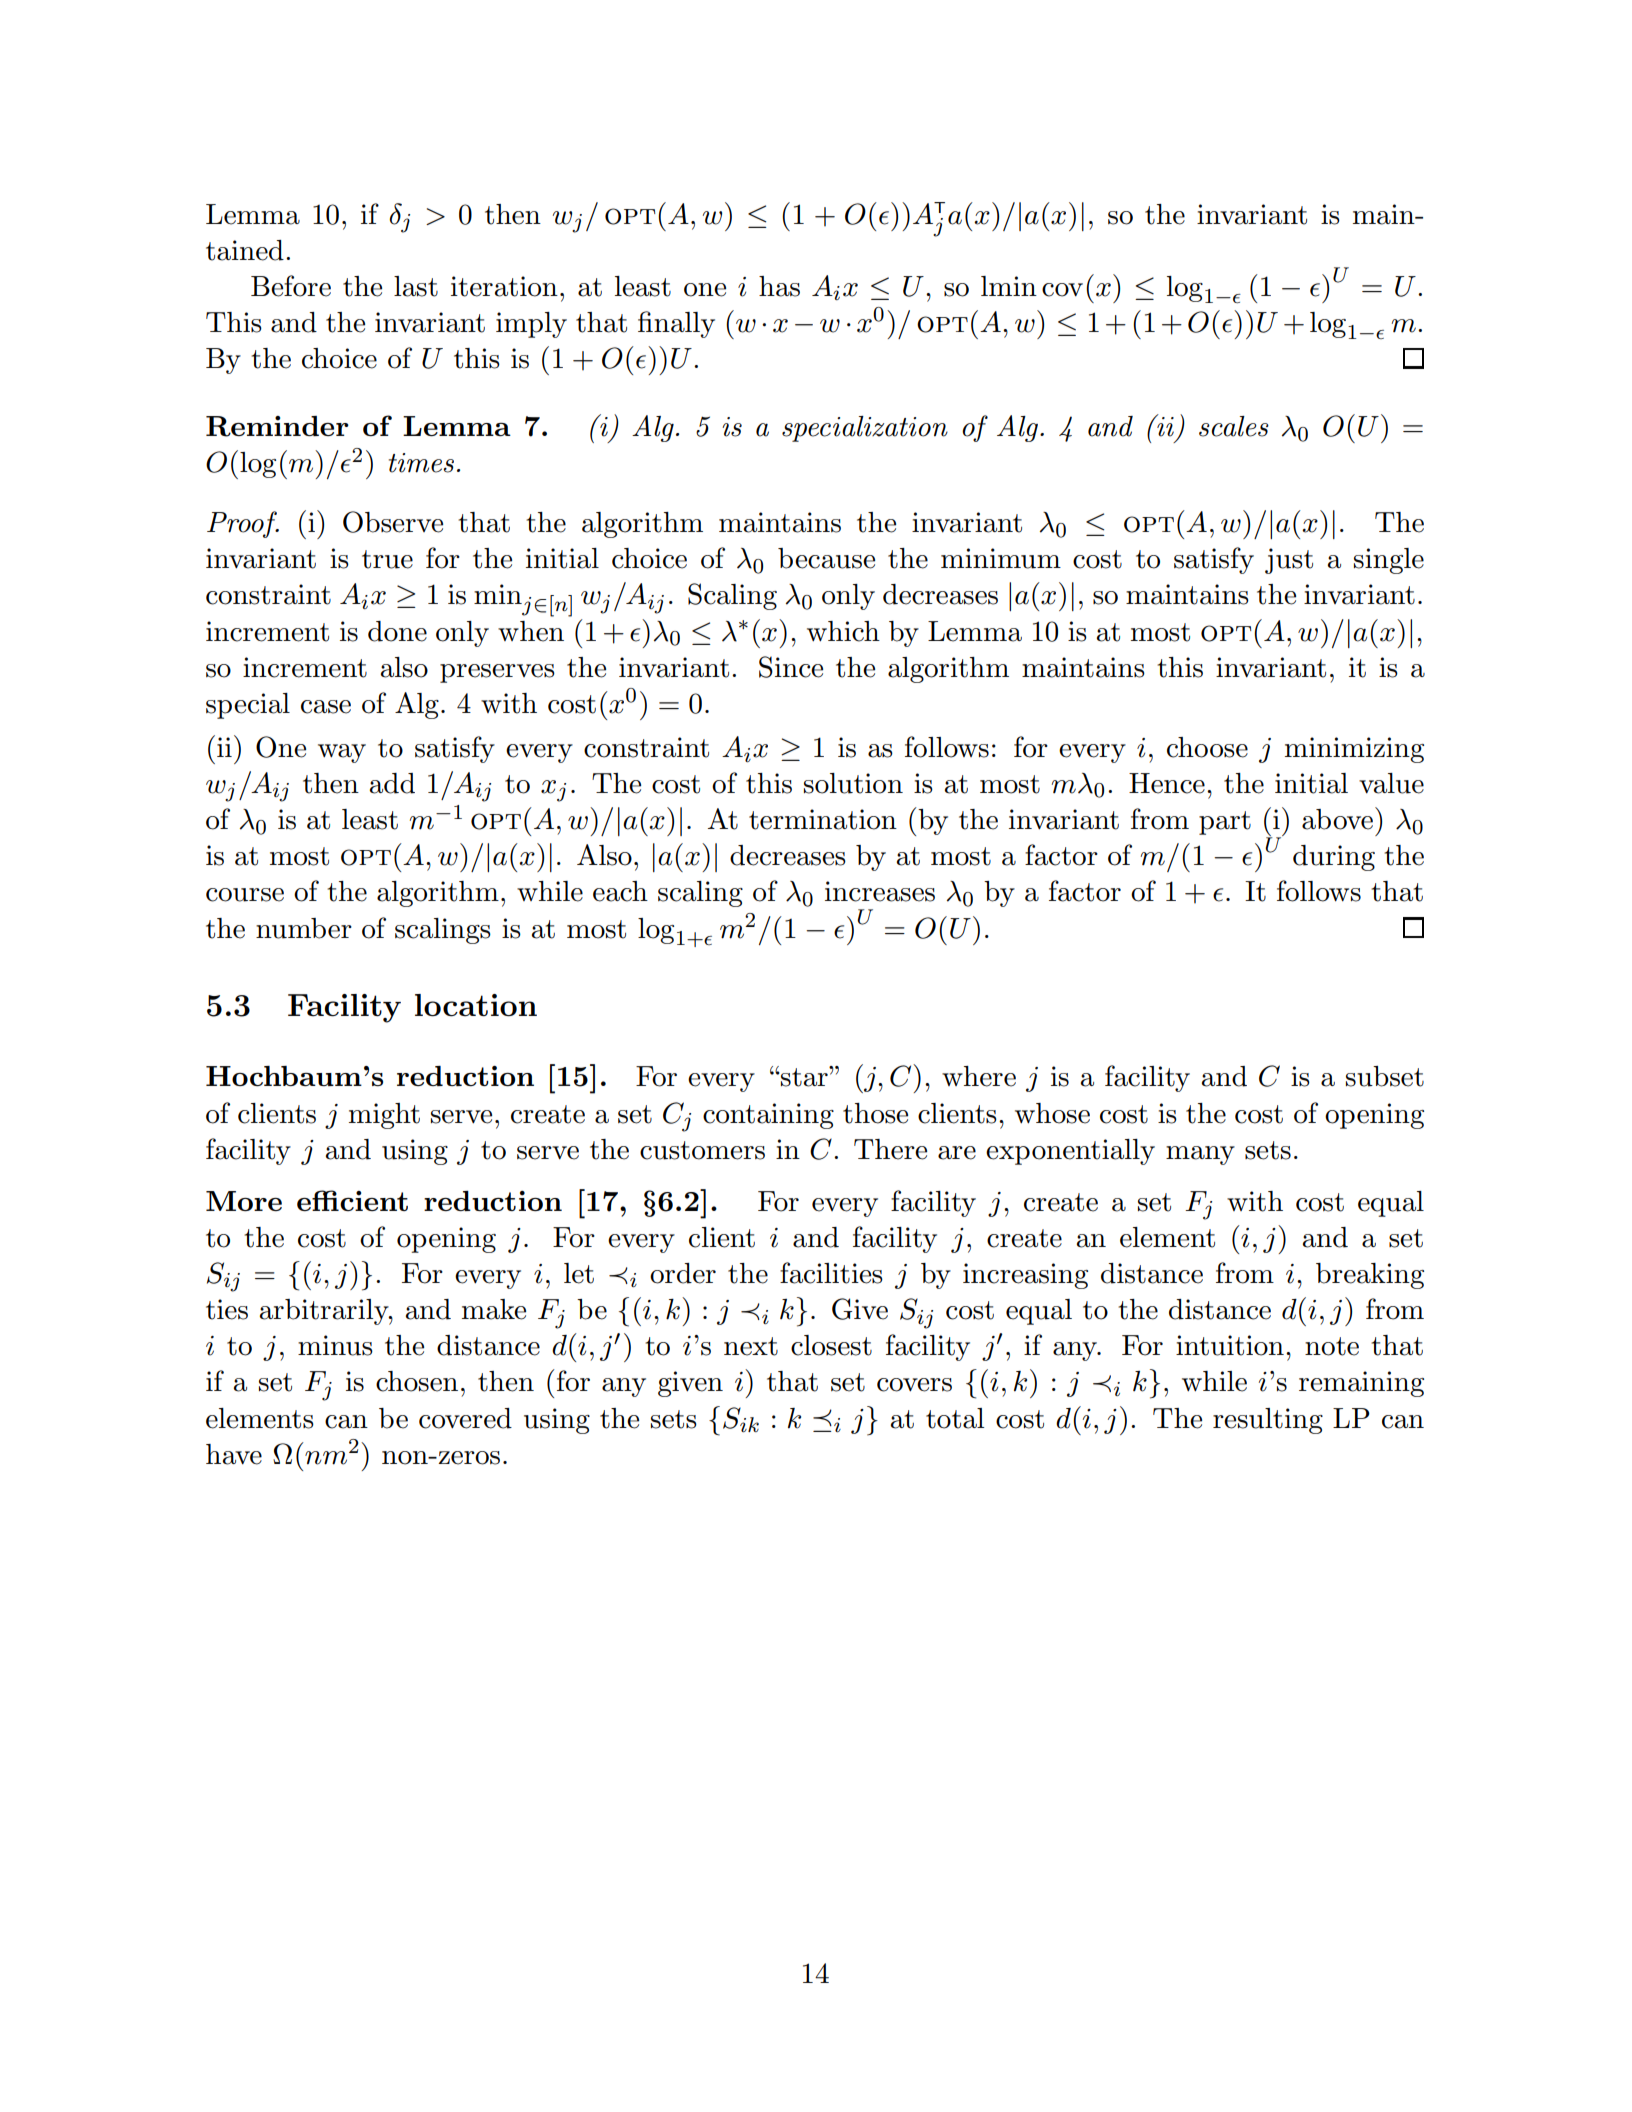 This screenshot has width=1632, height=2112. Describe the element at coordinates (779, 286) in the screenshot. I see `has` at that location.
